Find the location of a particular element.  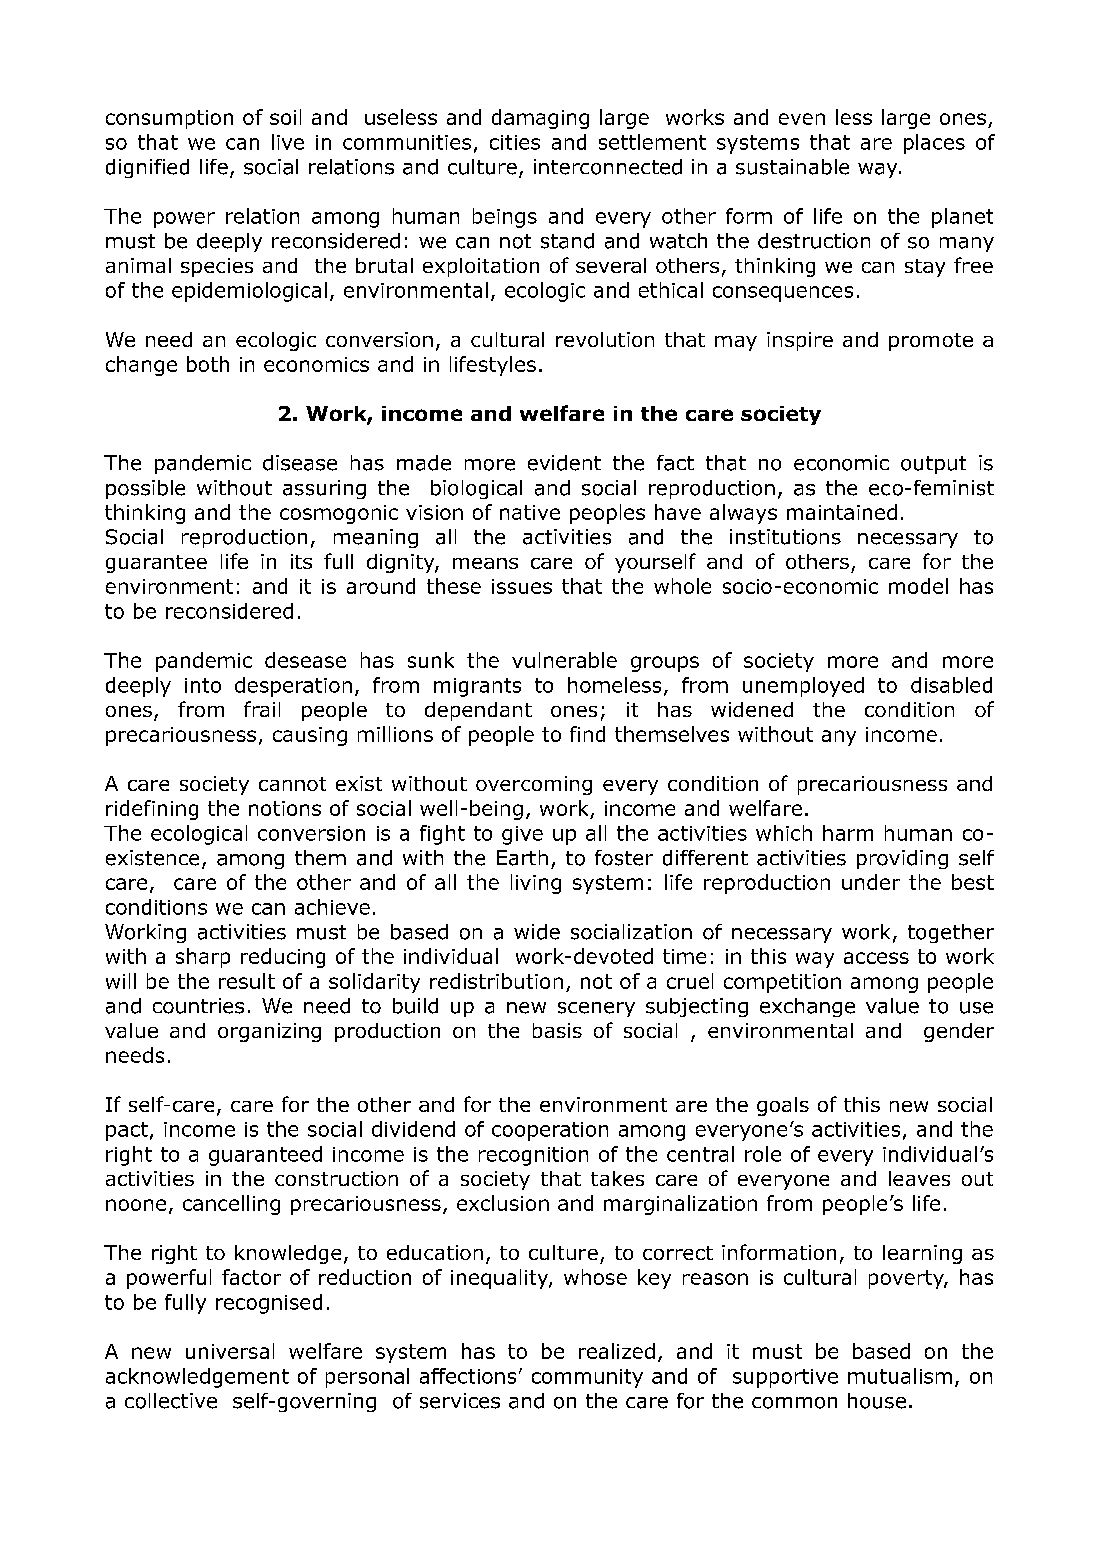

issues is located at coordinates (522, 586).
